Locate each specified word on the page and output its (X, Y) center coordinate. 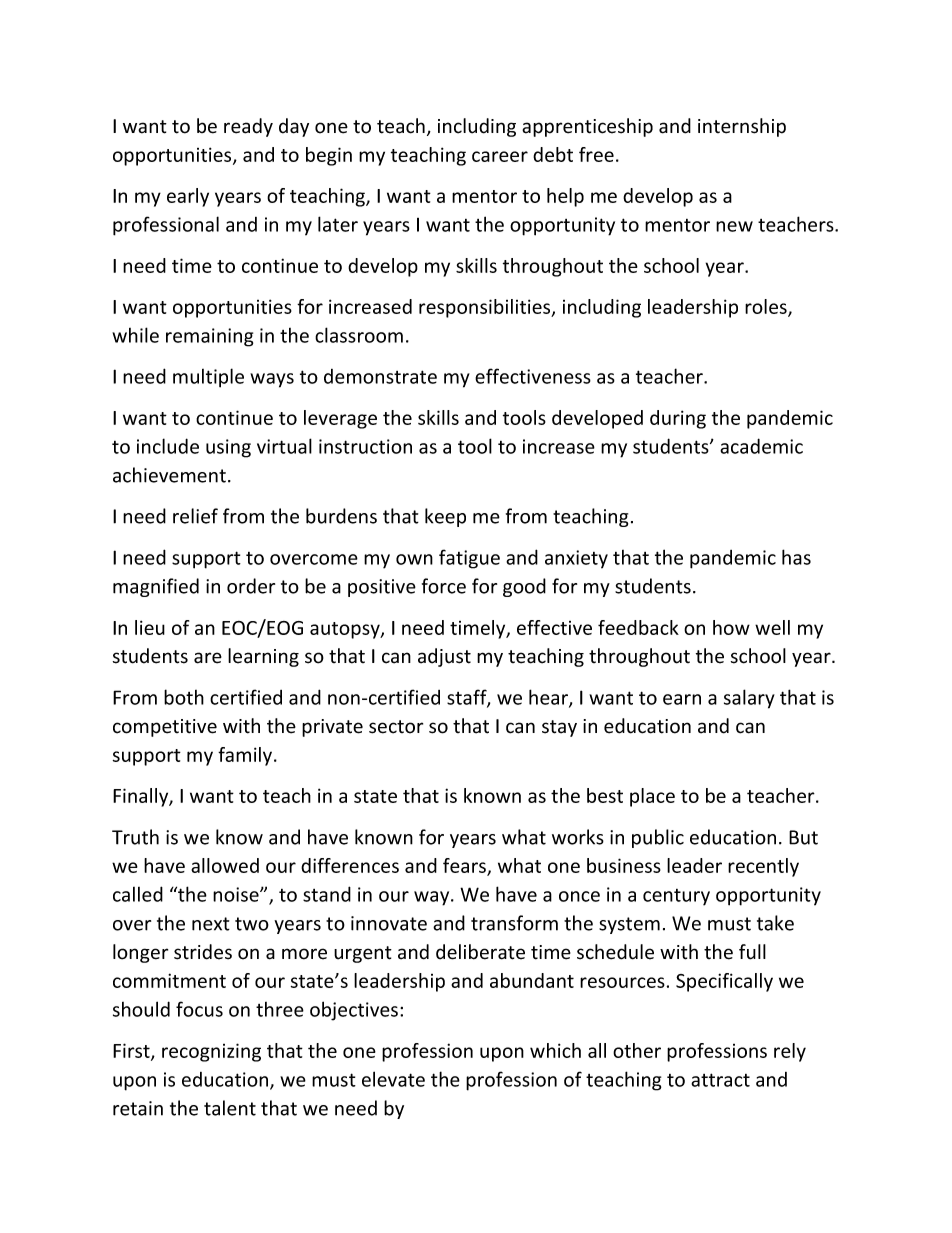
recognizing (211, 1052)
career (500, 156)
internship (742, 127)
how (731, 627)
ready (248, 127)
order (251, 586)
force (444, 586)
